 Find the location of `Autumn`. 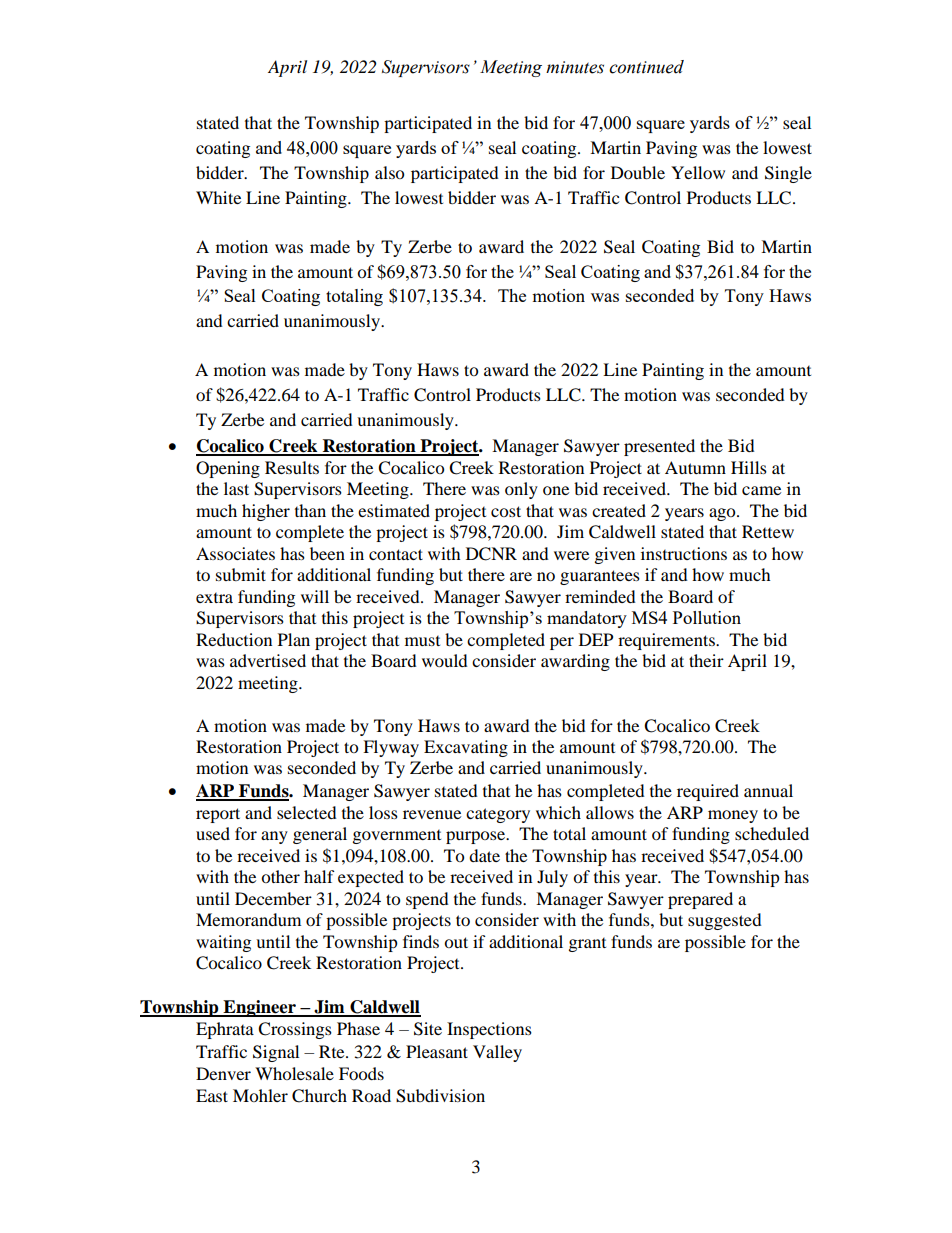

Autumn is located at coordinates (695, 467).
